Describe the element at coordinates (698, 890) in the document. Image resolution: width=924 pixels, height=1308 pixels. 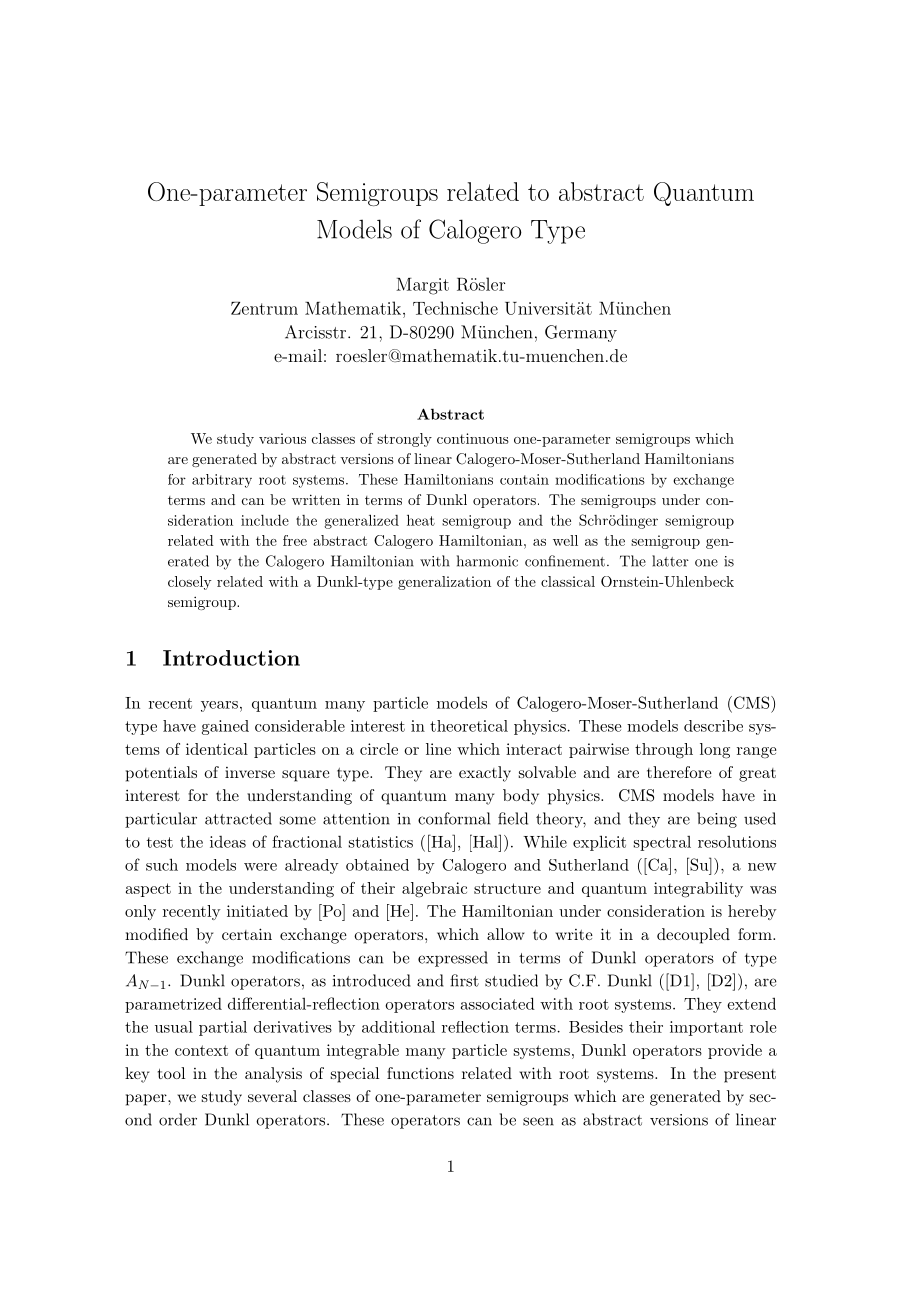
I see `integrability` at that location.
